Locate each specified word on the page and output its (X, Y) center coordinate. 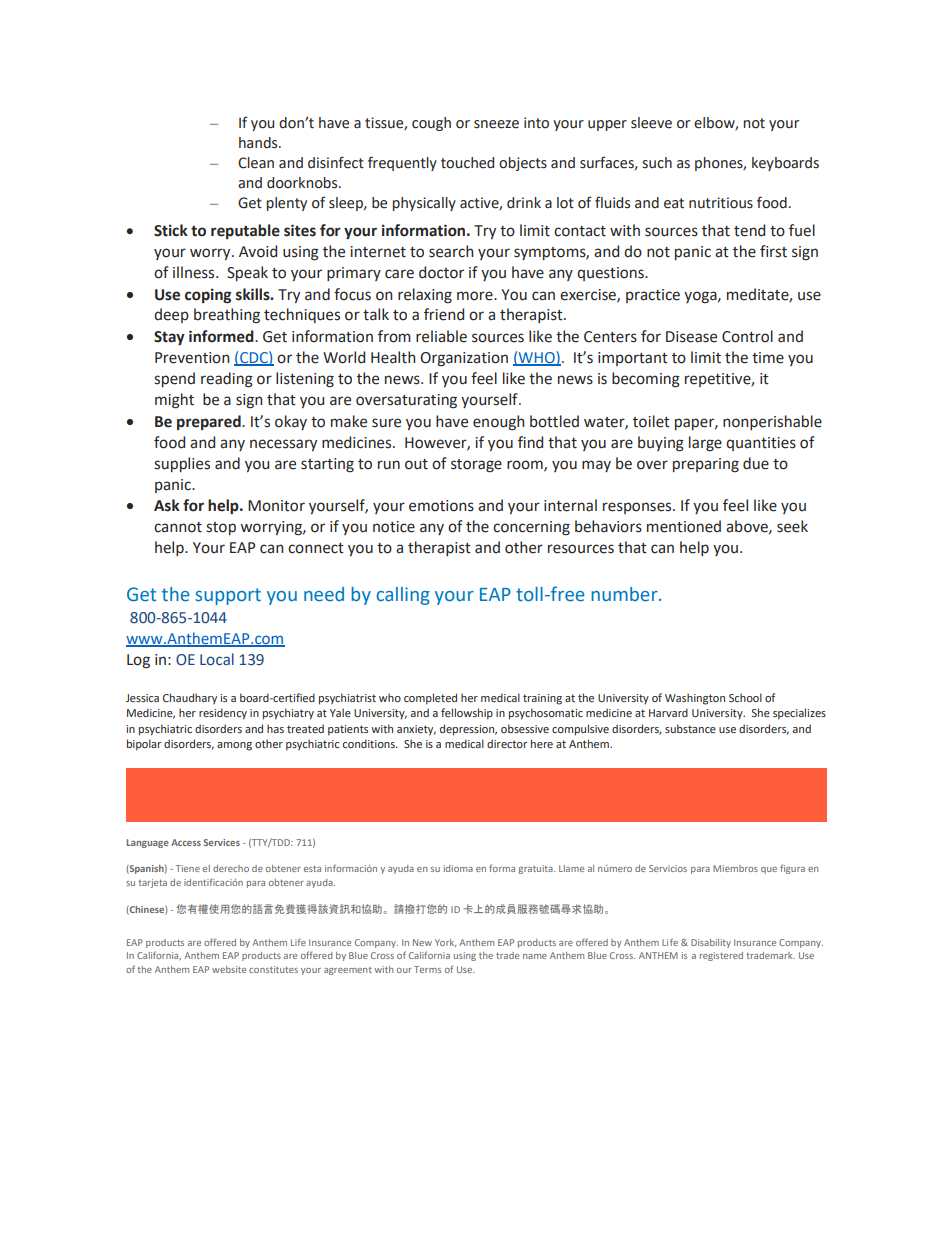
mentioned (684, 526)
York (445, 943)
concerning (531, 528)
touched (467, 163)
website (229, 969)
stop (221, 528)
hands (259, 143)
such (657, 163)
